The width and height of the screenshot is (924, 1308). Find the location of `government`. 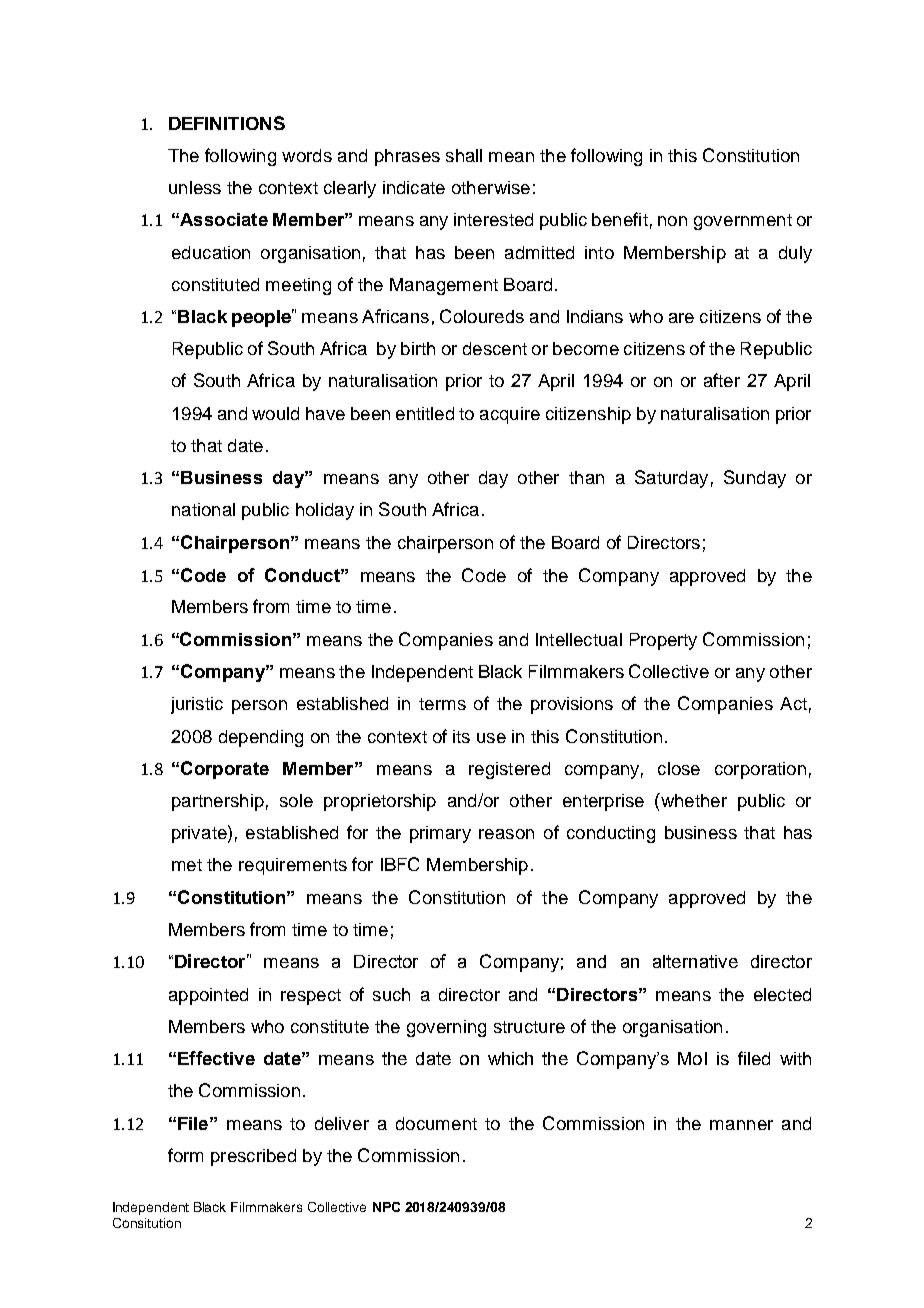

government is located at coordinates (743, 222).
